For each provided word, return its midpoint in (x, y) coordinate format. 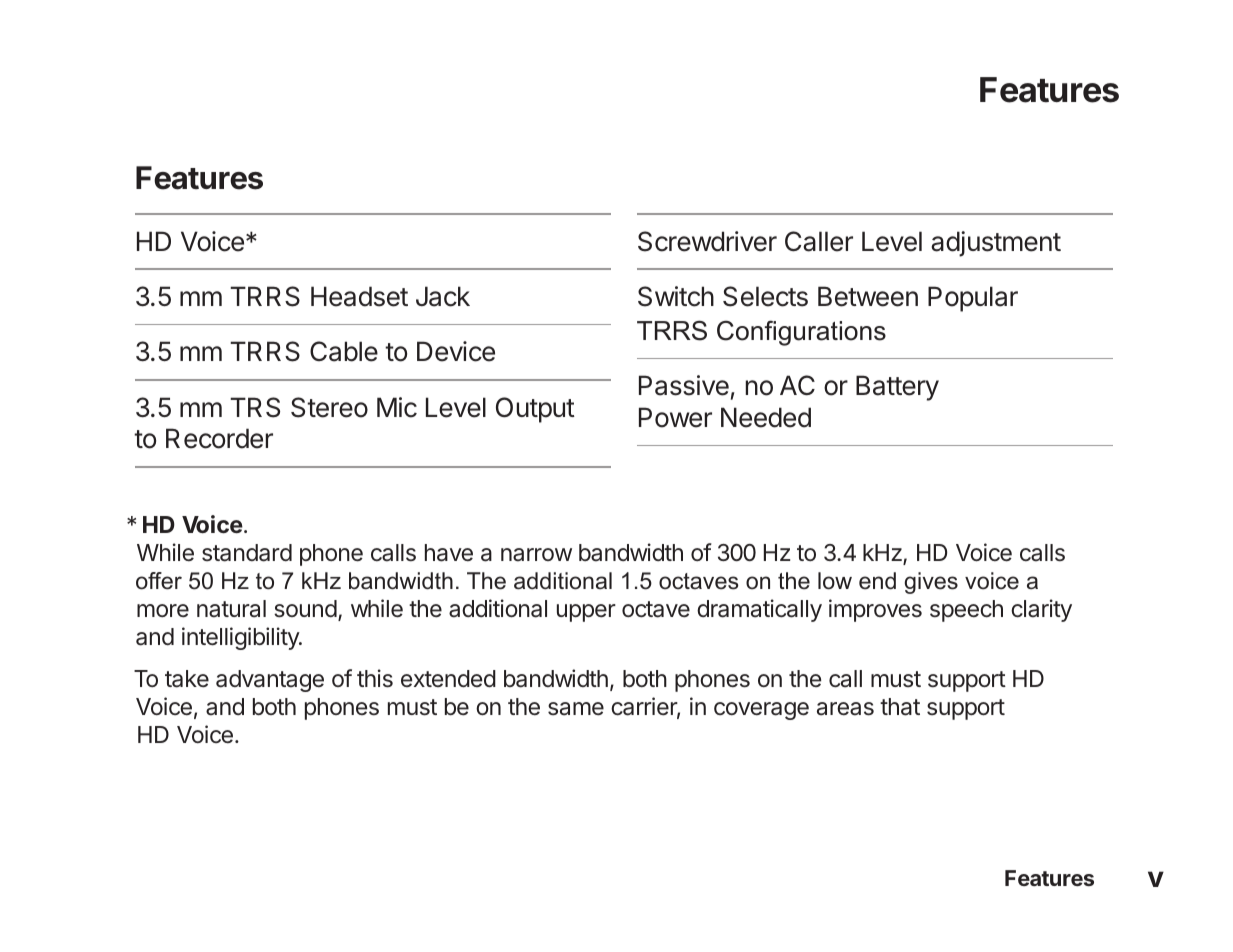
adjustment (996, 244)
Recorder (219, 438)
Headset (359, 296)
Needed (766, 417)
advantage (270, 681)
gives (931, 583)
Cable (344, 351)
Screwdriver (707, 241)
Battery (897, 388)
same (576, 709)
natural (231, 609)
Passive (684, 385)
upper (586, 613)
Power (675, 417)
